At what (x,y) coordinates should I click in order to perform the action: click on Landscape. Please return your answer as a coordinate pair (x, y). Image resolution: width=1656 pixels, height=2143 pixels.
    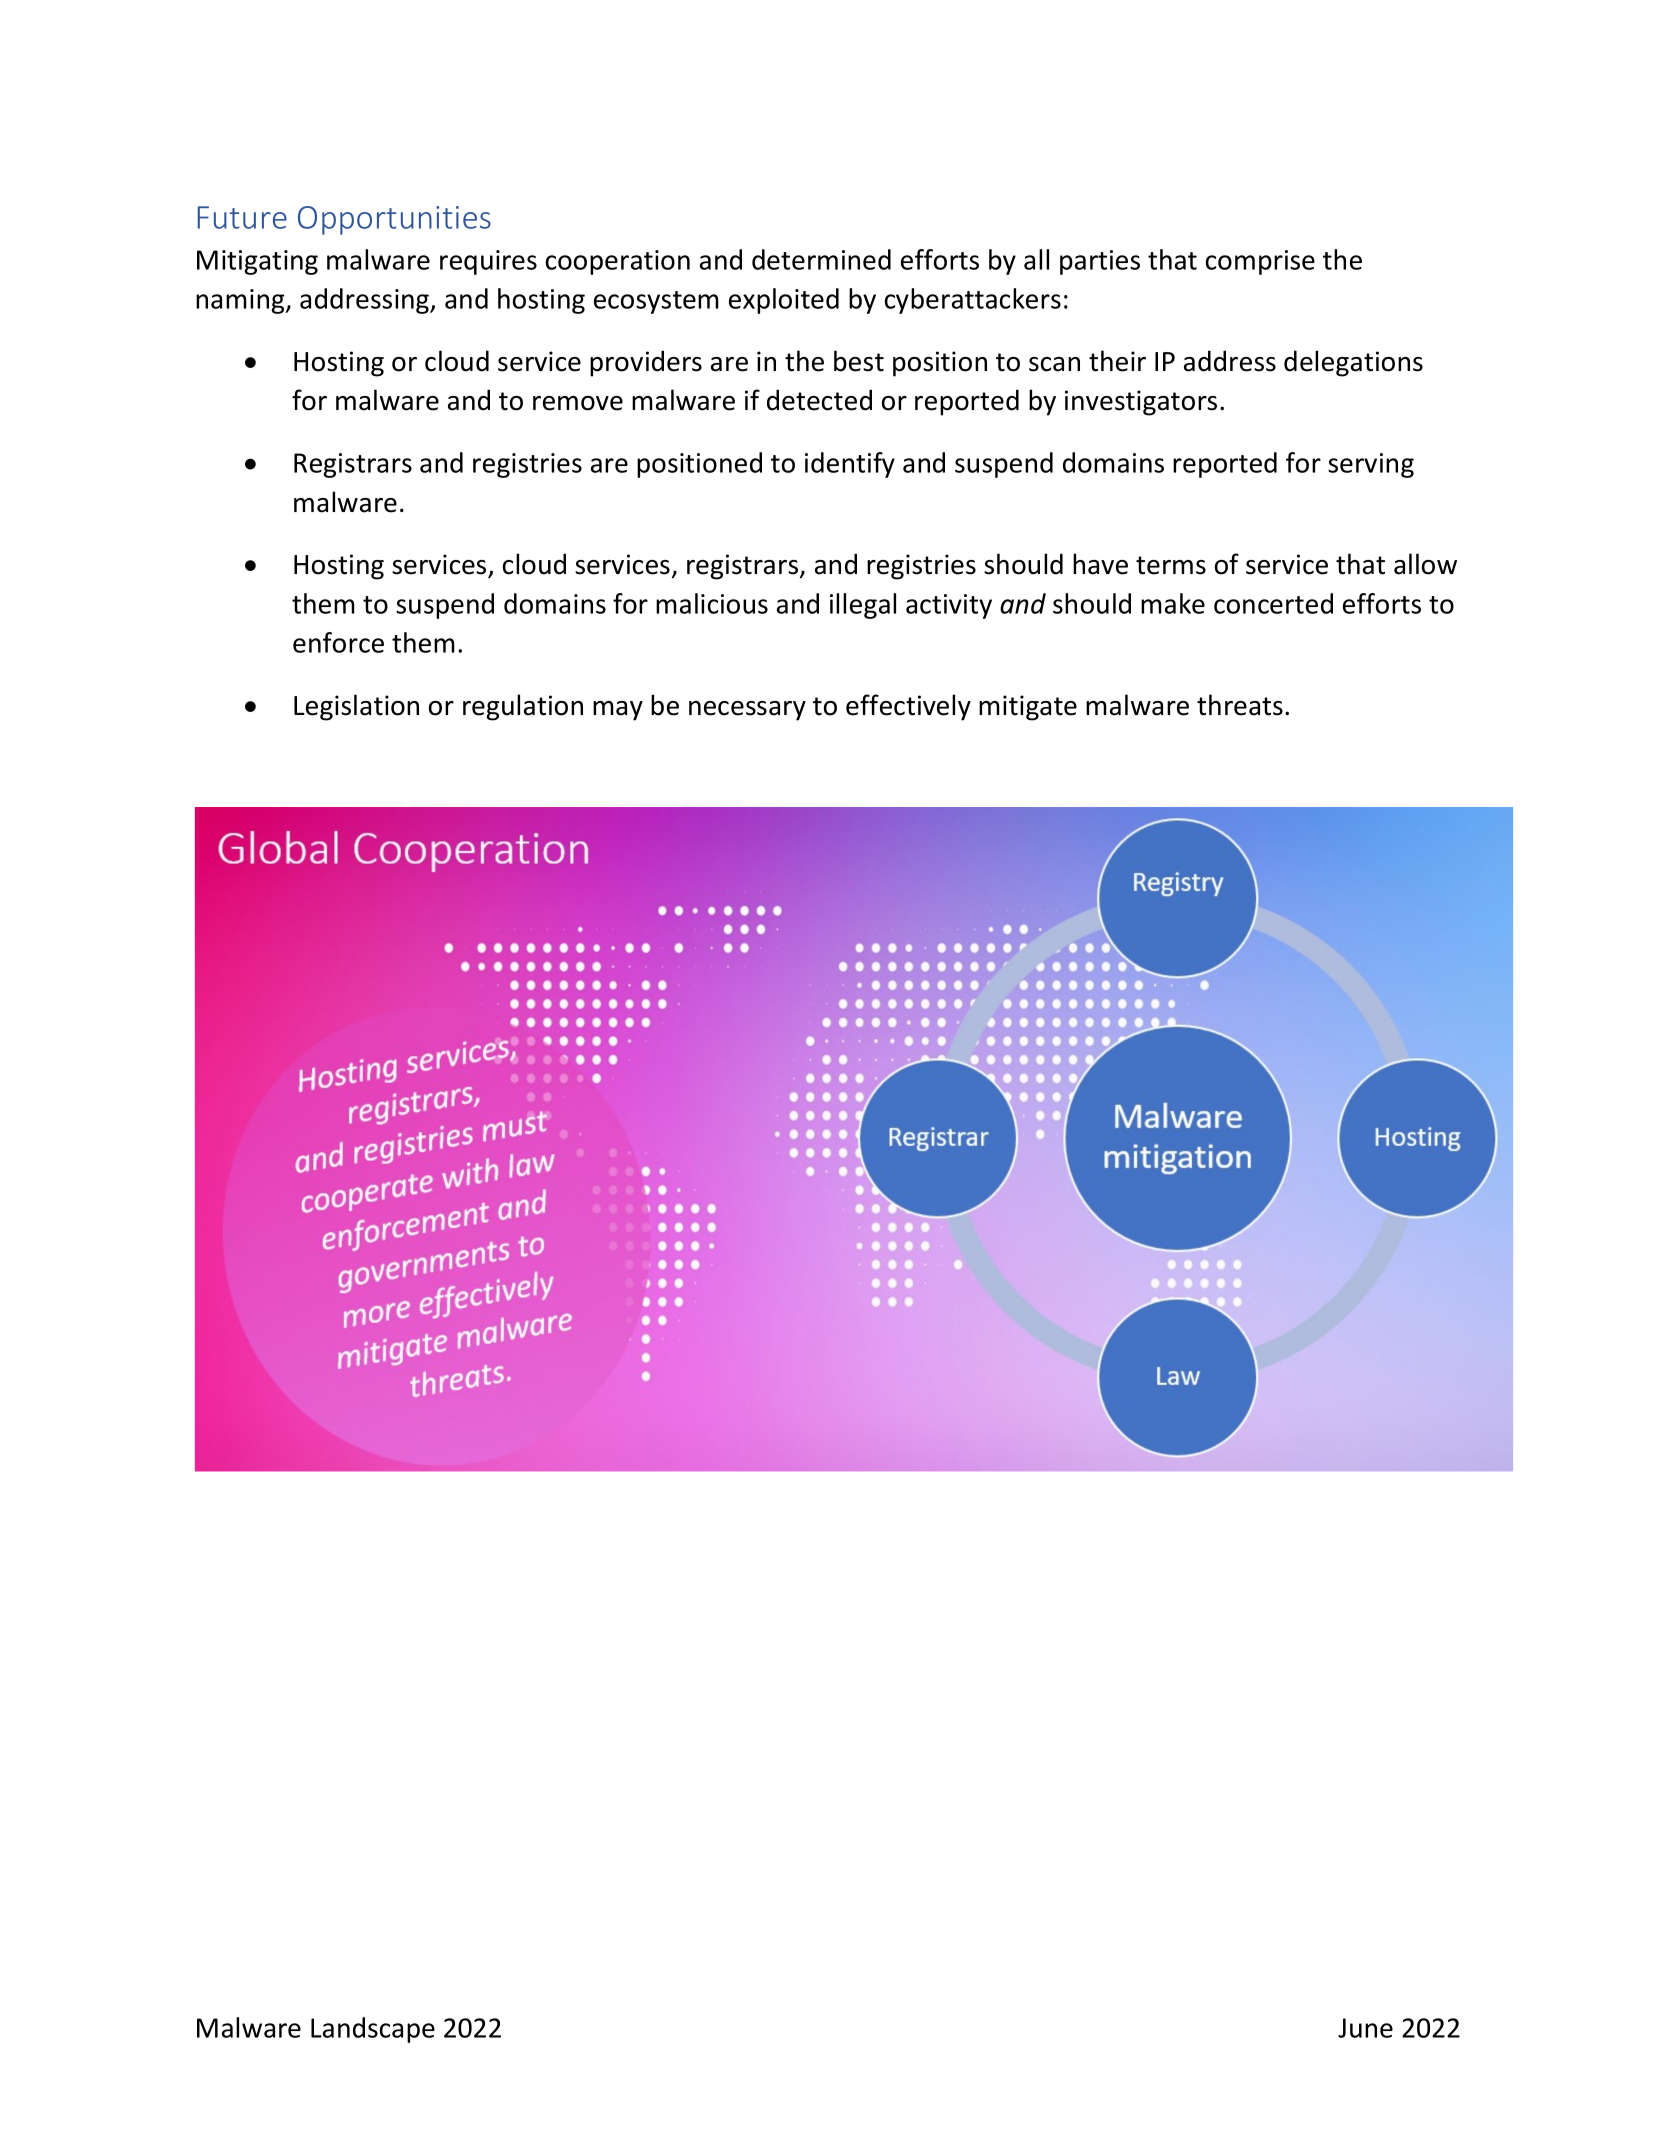
    Looking at the image, I should click on (373, 2030).
